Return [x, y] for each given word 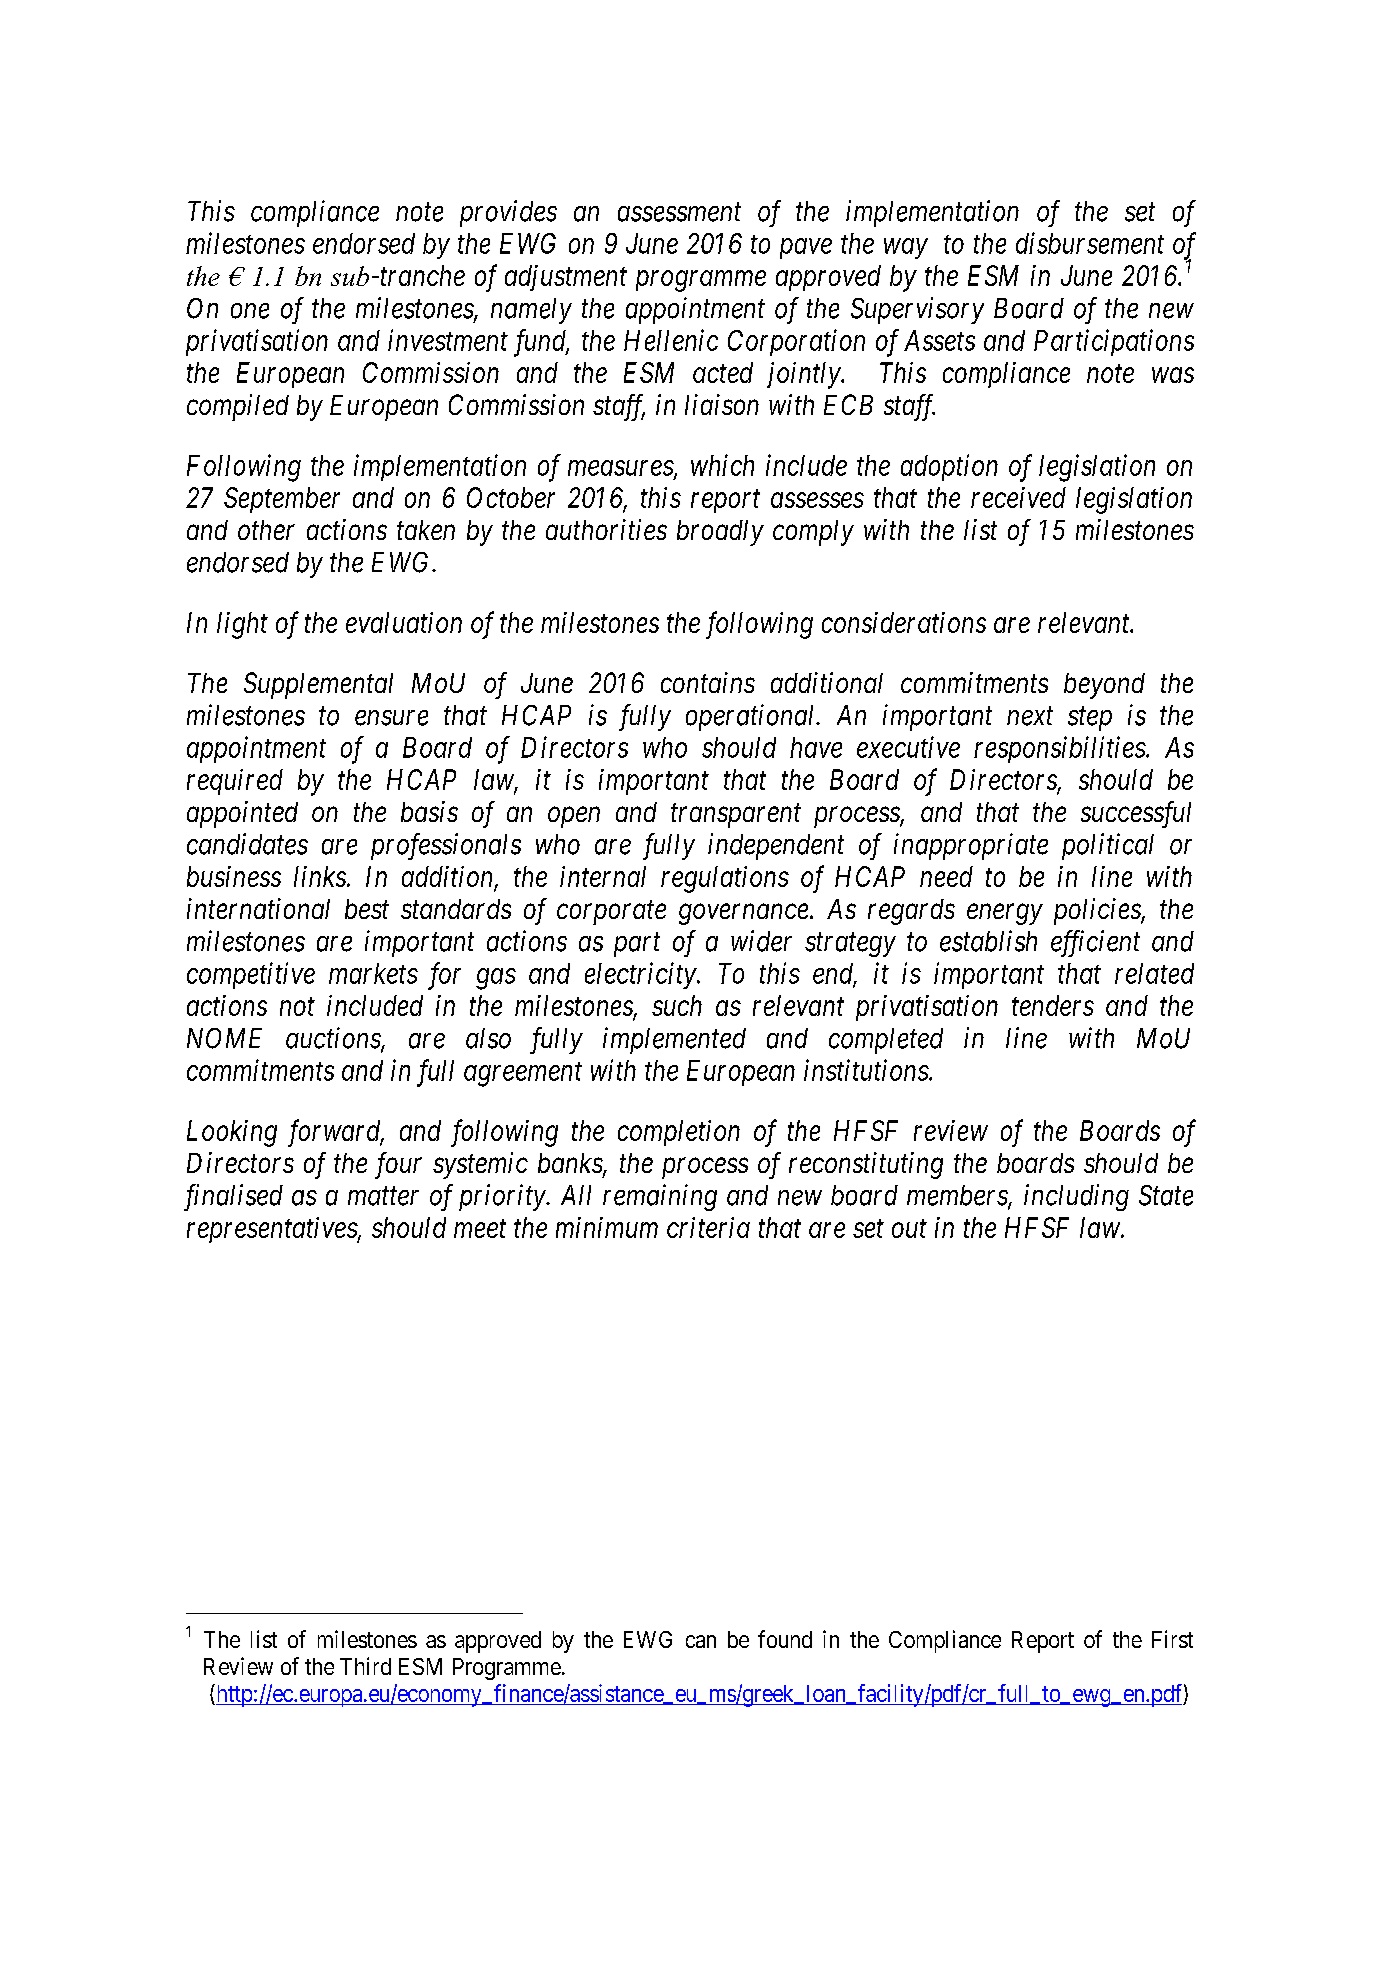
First [1172, 1639]
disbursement [1090, 243]
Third [365, 1666]
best [367, 909]
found [785, 1639]
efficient [1095, 943]
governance [745, 914]
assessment [679, 212]
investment [448, 340]
